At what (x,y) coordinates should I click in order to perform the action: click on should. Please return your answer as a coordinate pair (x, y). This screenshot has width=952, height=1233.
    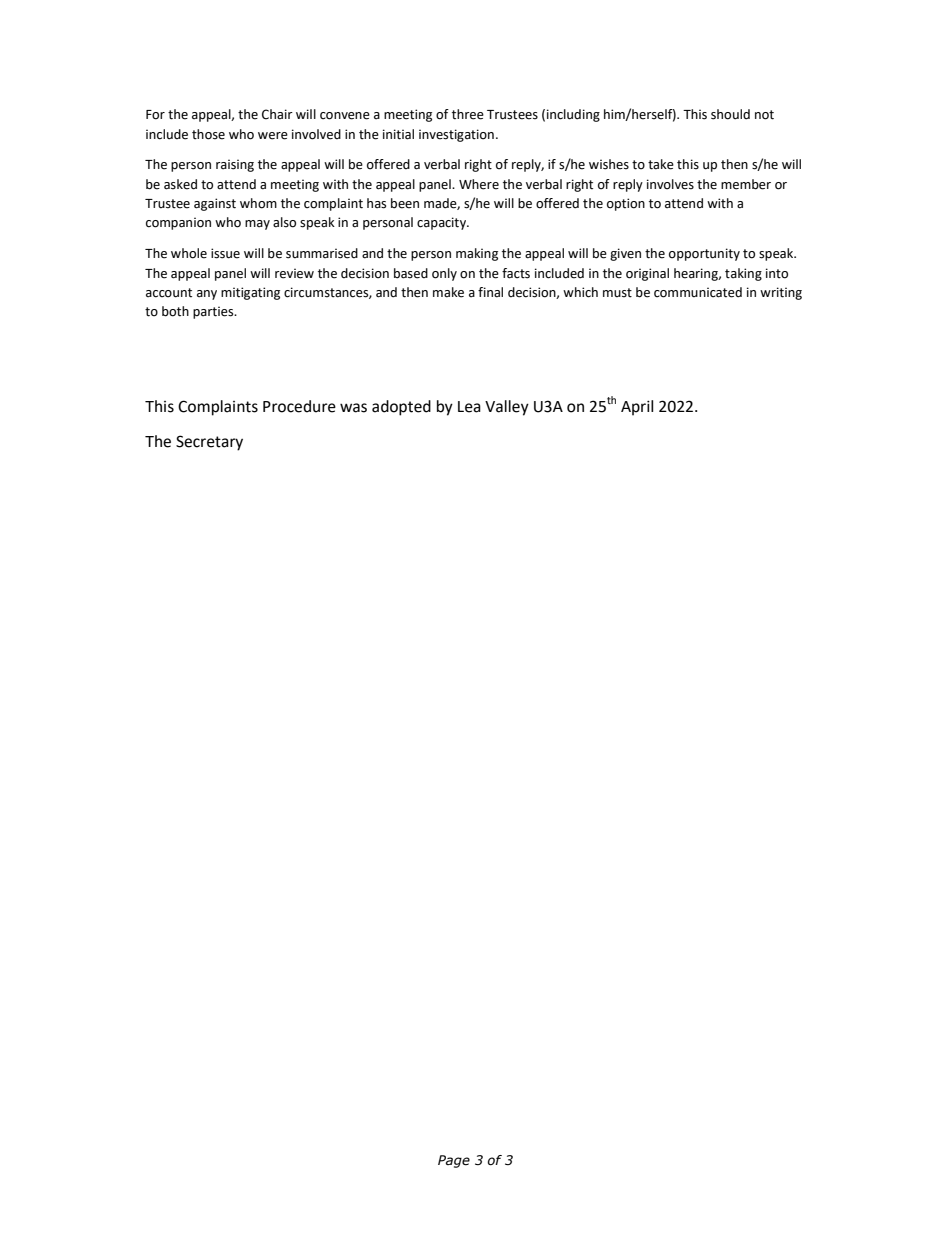
    Looking at the image, I should click on (730, 114).
